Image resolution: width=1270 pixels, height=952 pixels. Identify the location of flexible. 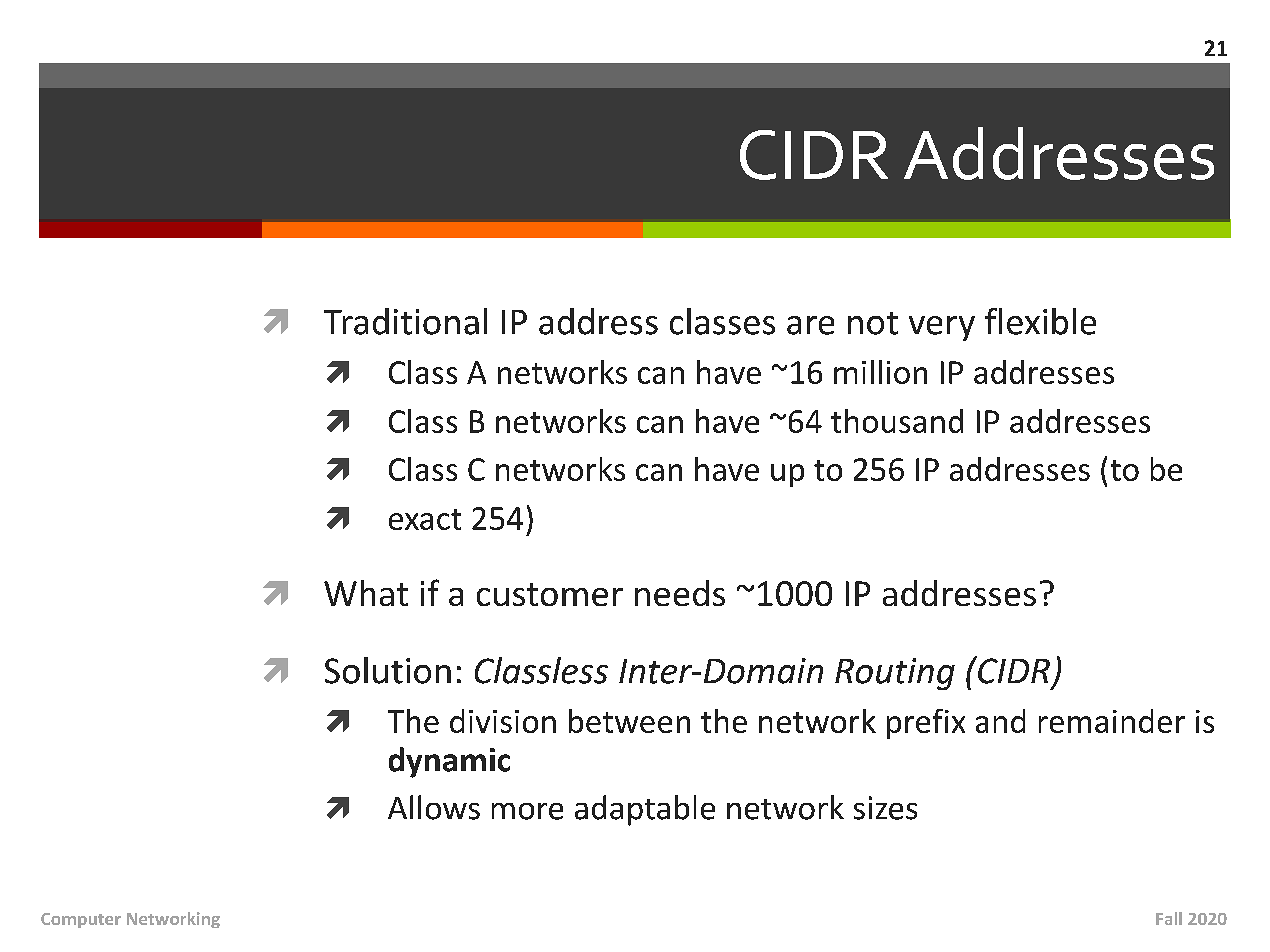
(1040, 321).
